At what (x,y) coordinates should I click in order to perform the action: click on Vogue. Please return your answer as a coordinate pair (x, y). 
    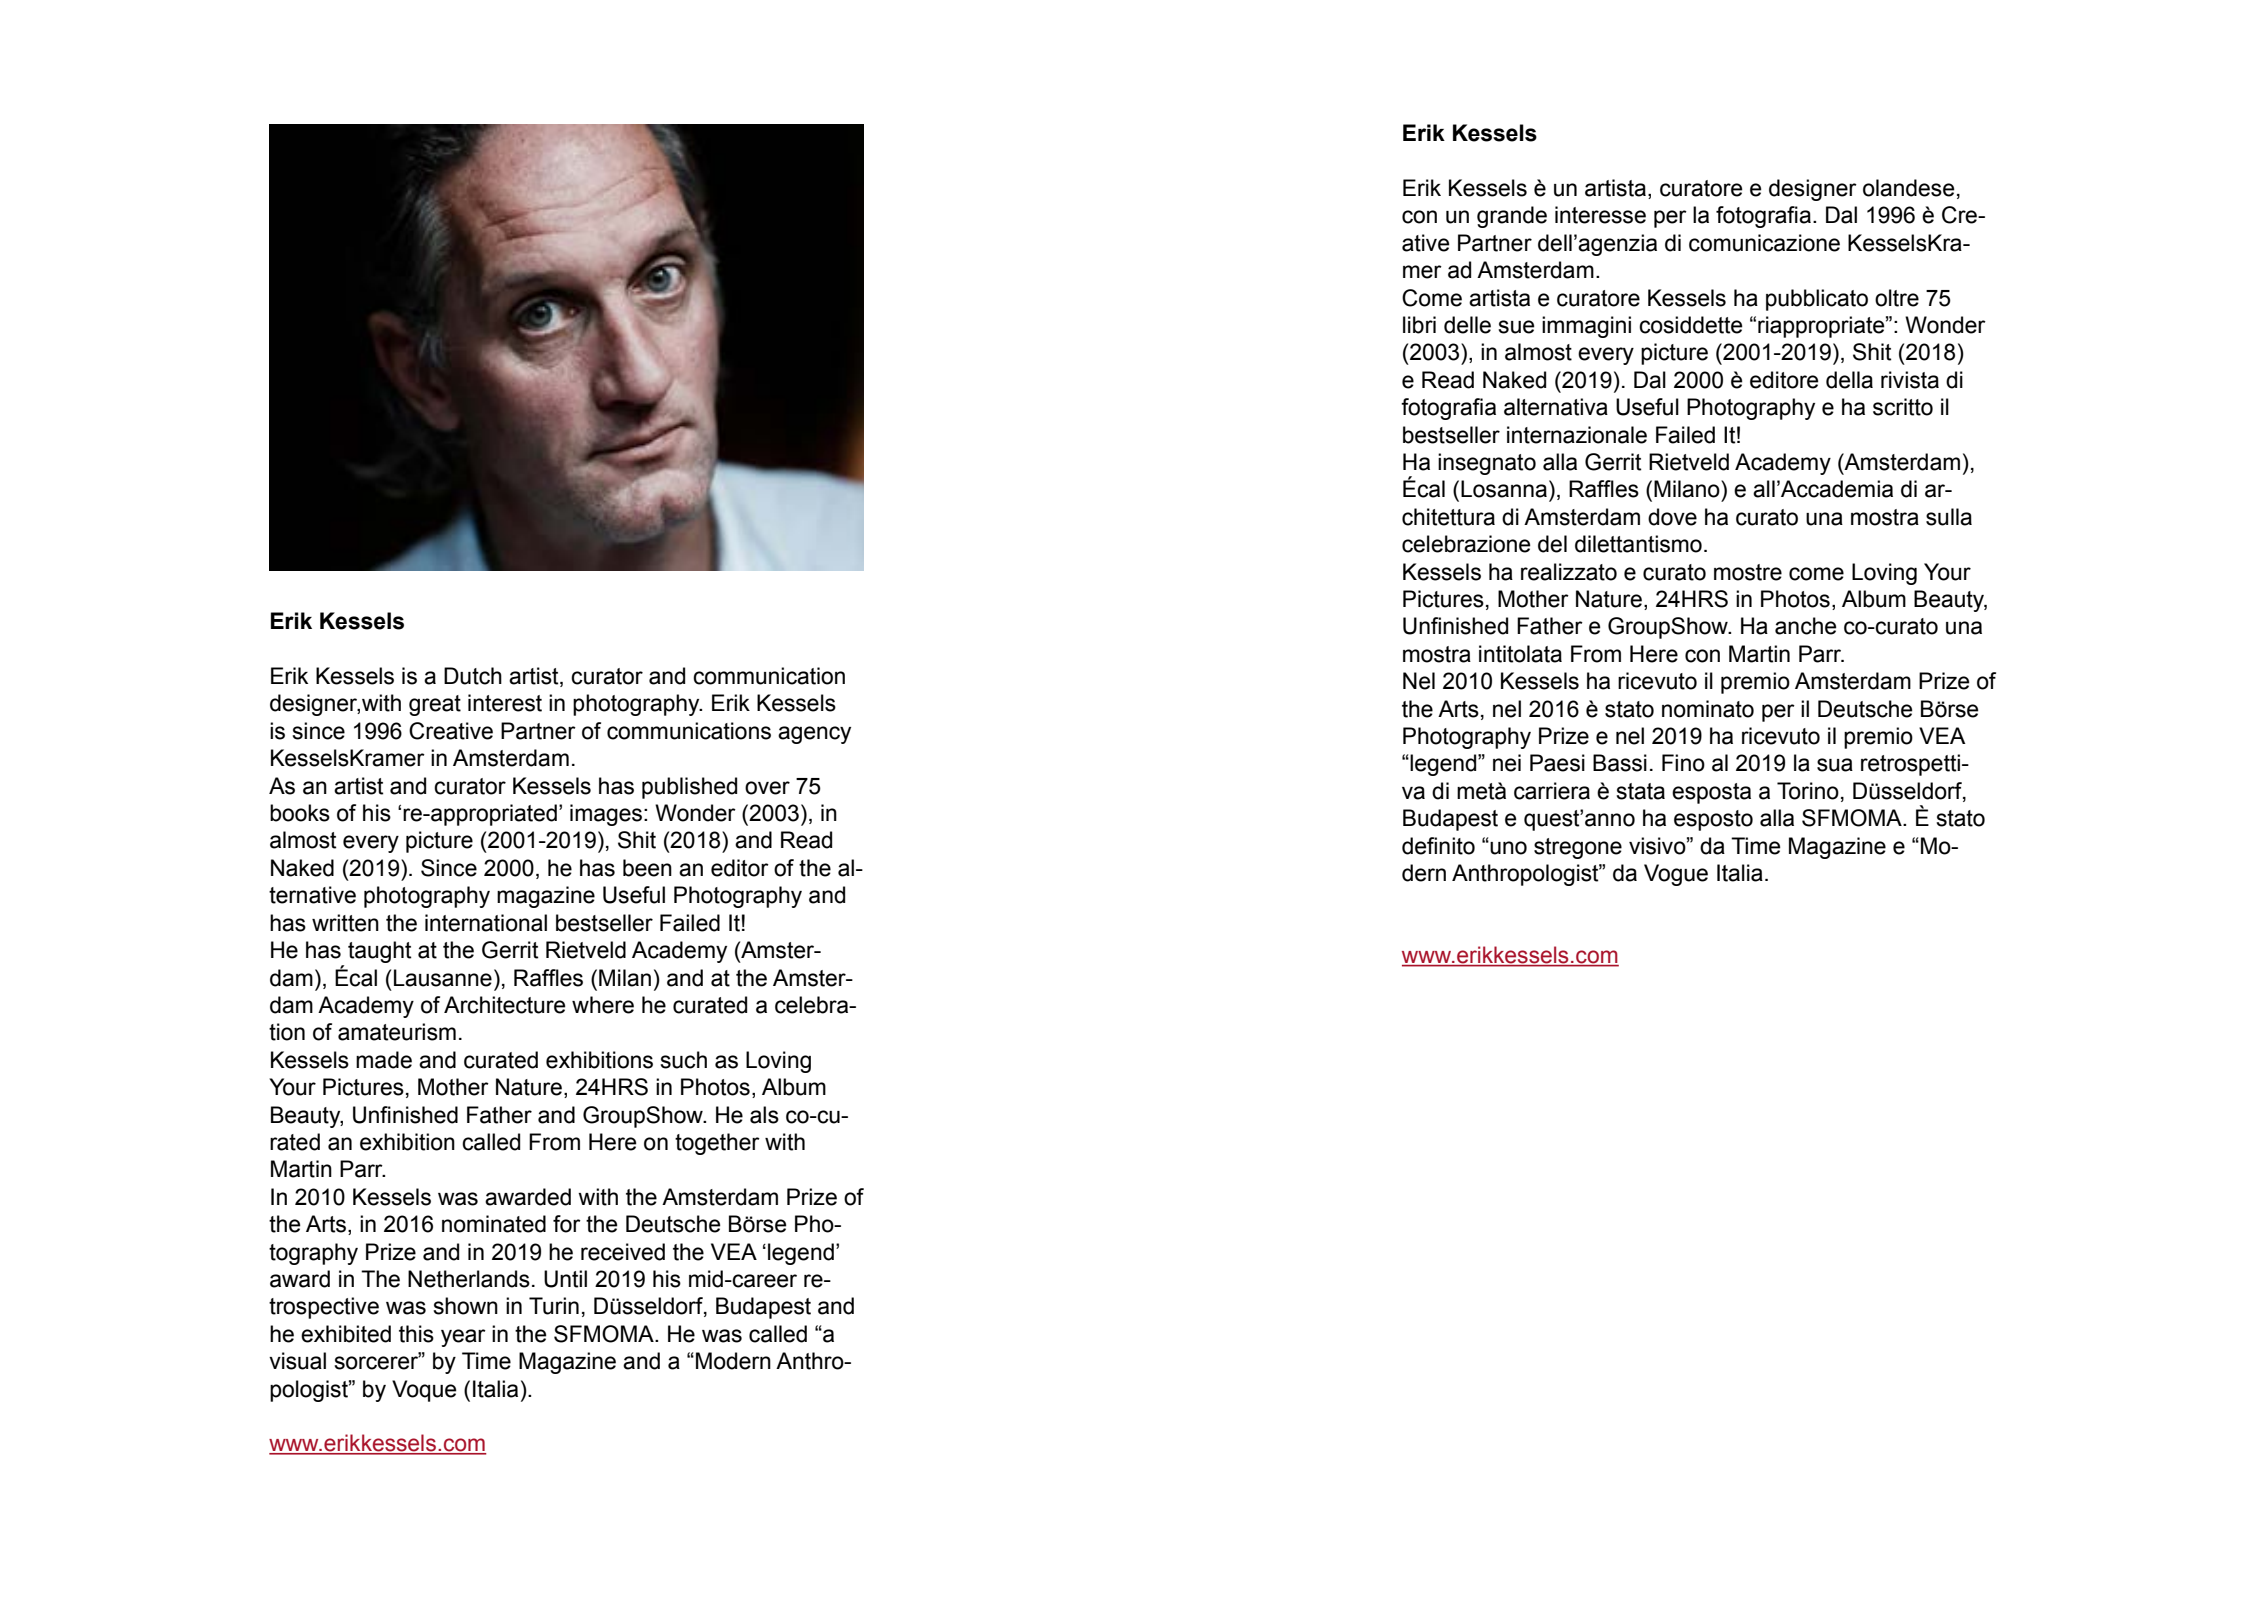
    Looking at the image, I should click on (1676, 875).
